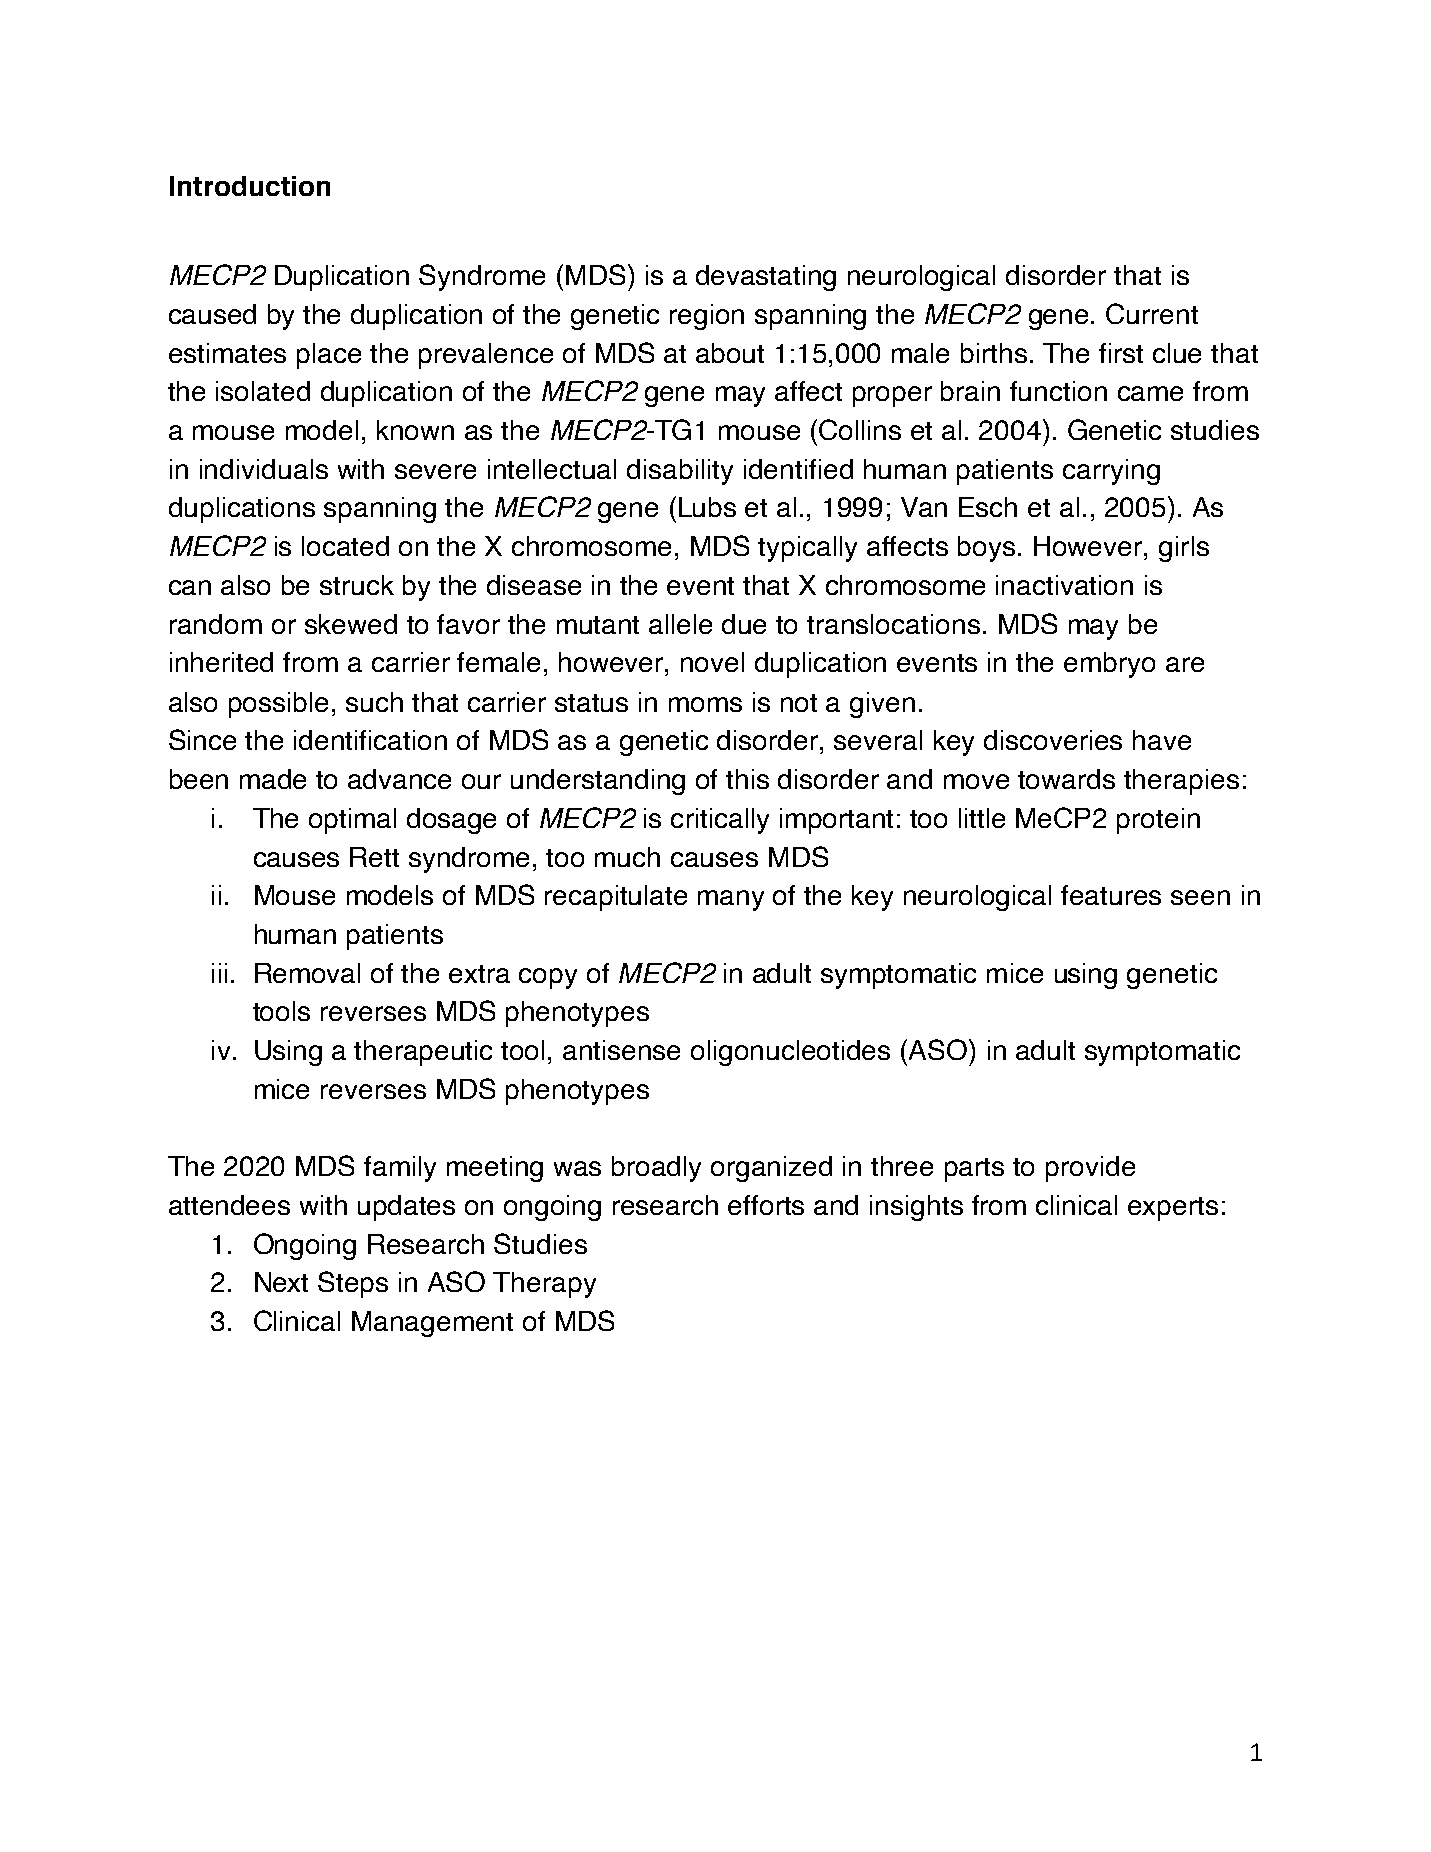 The height and width of the screenshot is (1852, 1431). What do you see at coordinates (1173, 1209) in the screenshot?
I see `experts` at bounding box center [1173, 1209].
